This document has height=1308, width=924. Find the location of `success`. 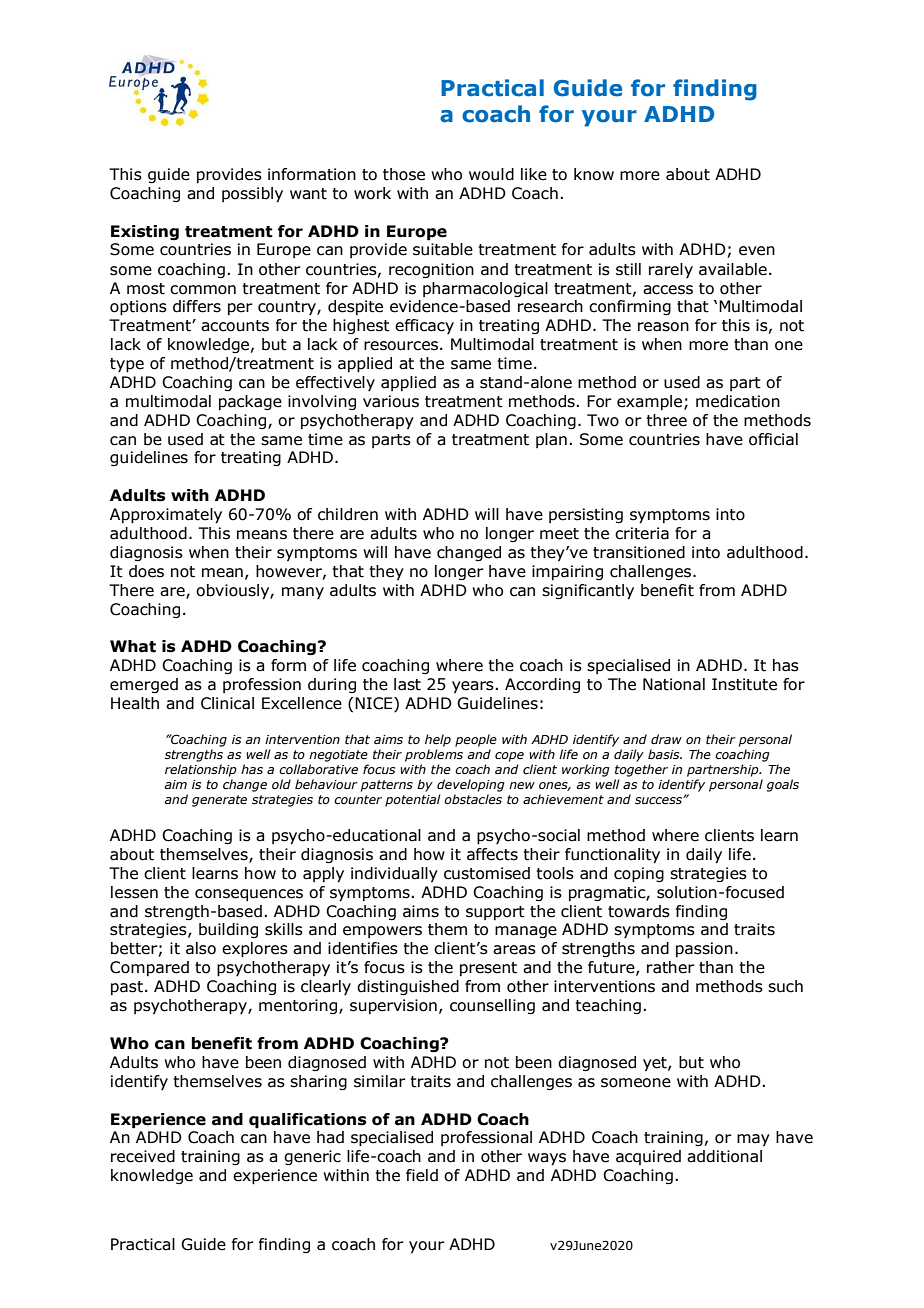

success is located at coordinates (659, 800).
